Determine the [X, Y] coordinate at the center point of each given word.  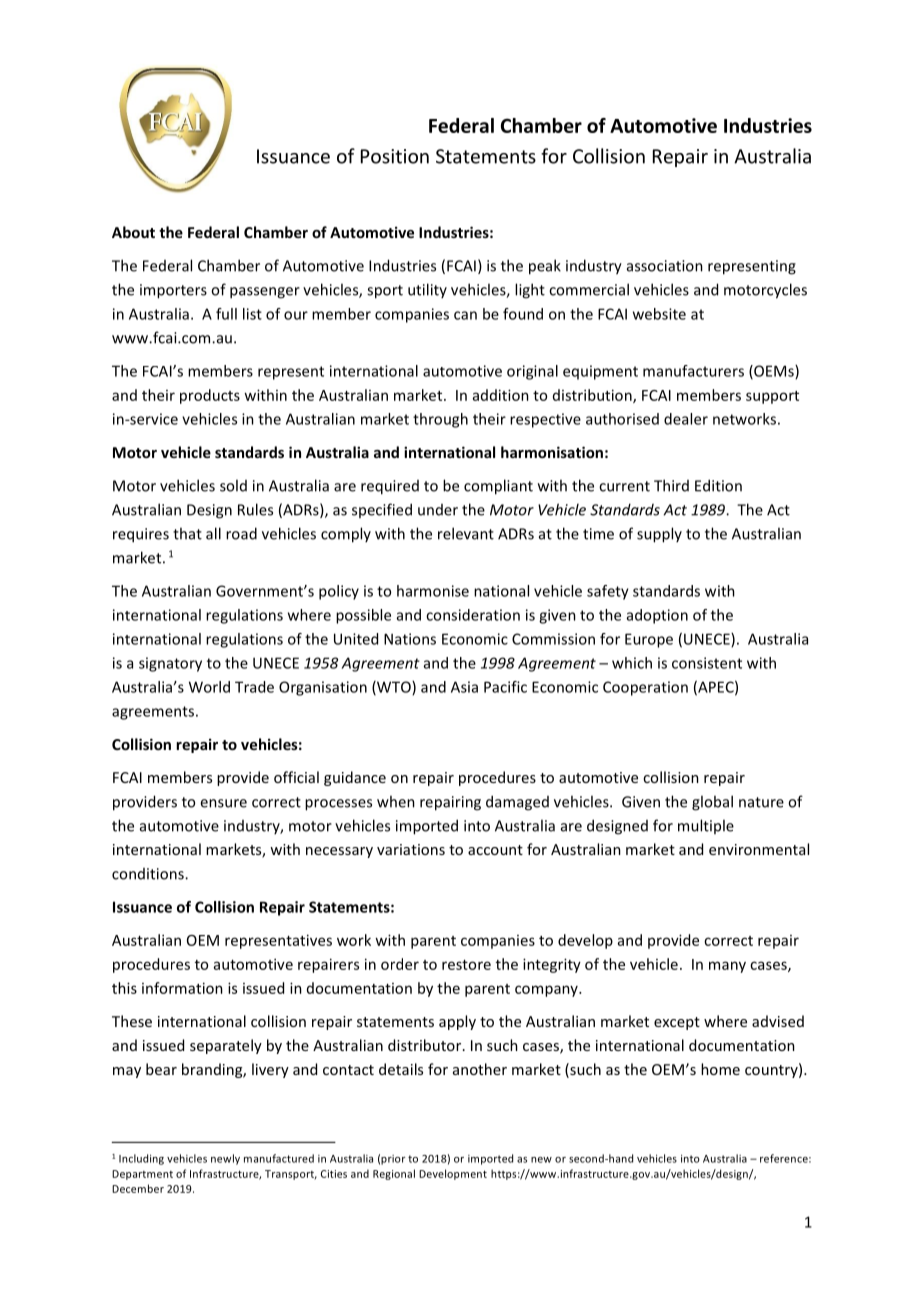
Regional [394, 1174]
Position [395, 156]
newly [225, 1159]
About [133, 232]
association [665, 266]
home [720, 1069]
